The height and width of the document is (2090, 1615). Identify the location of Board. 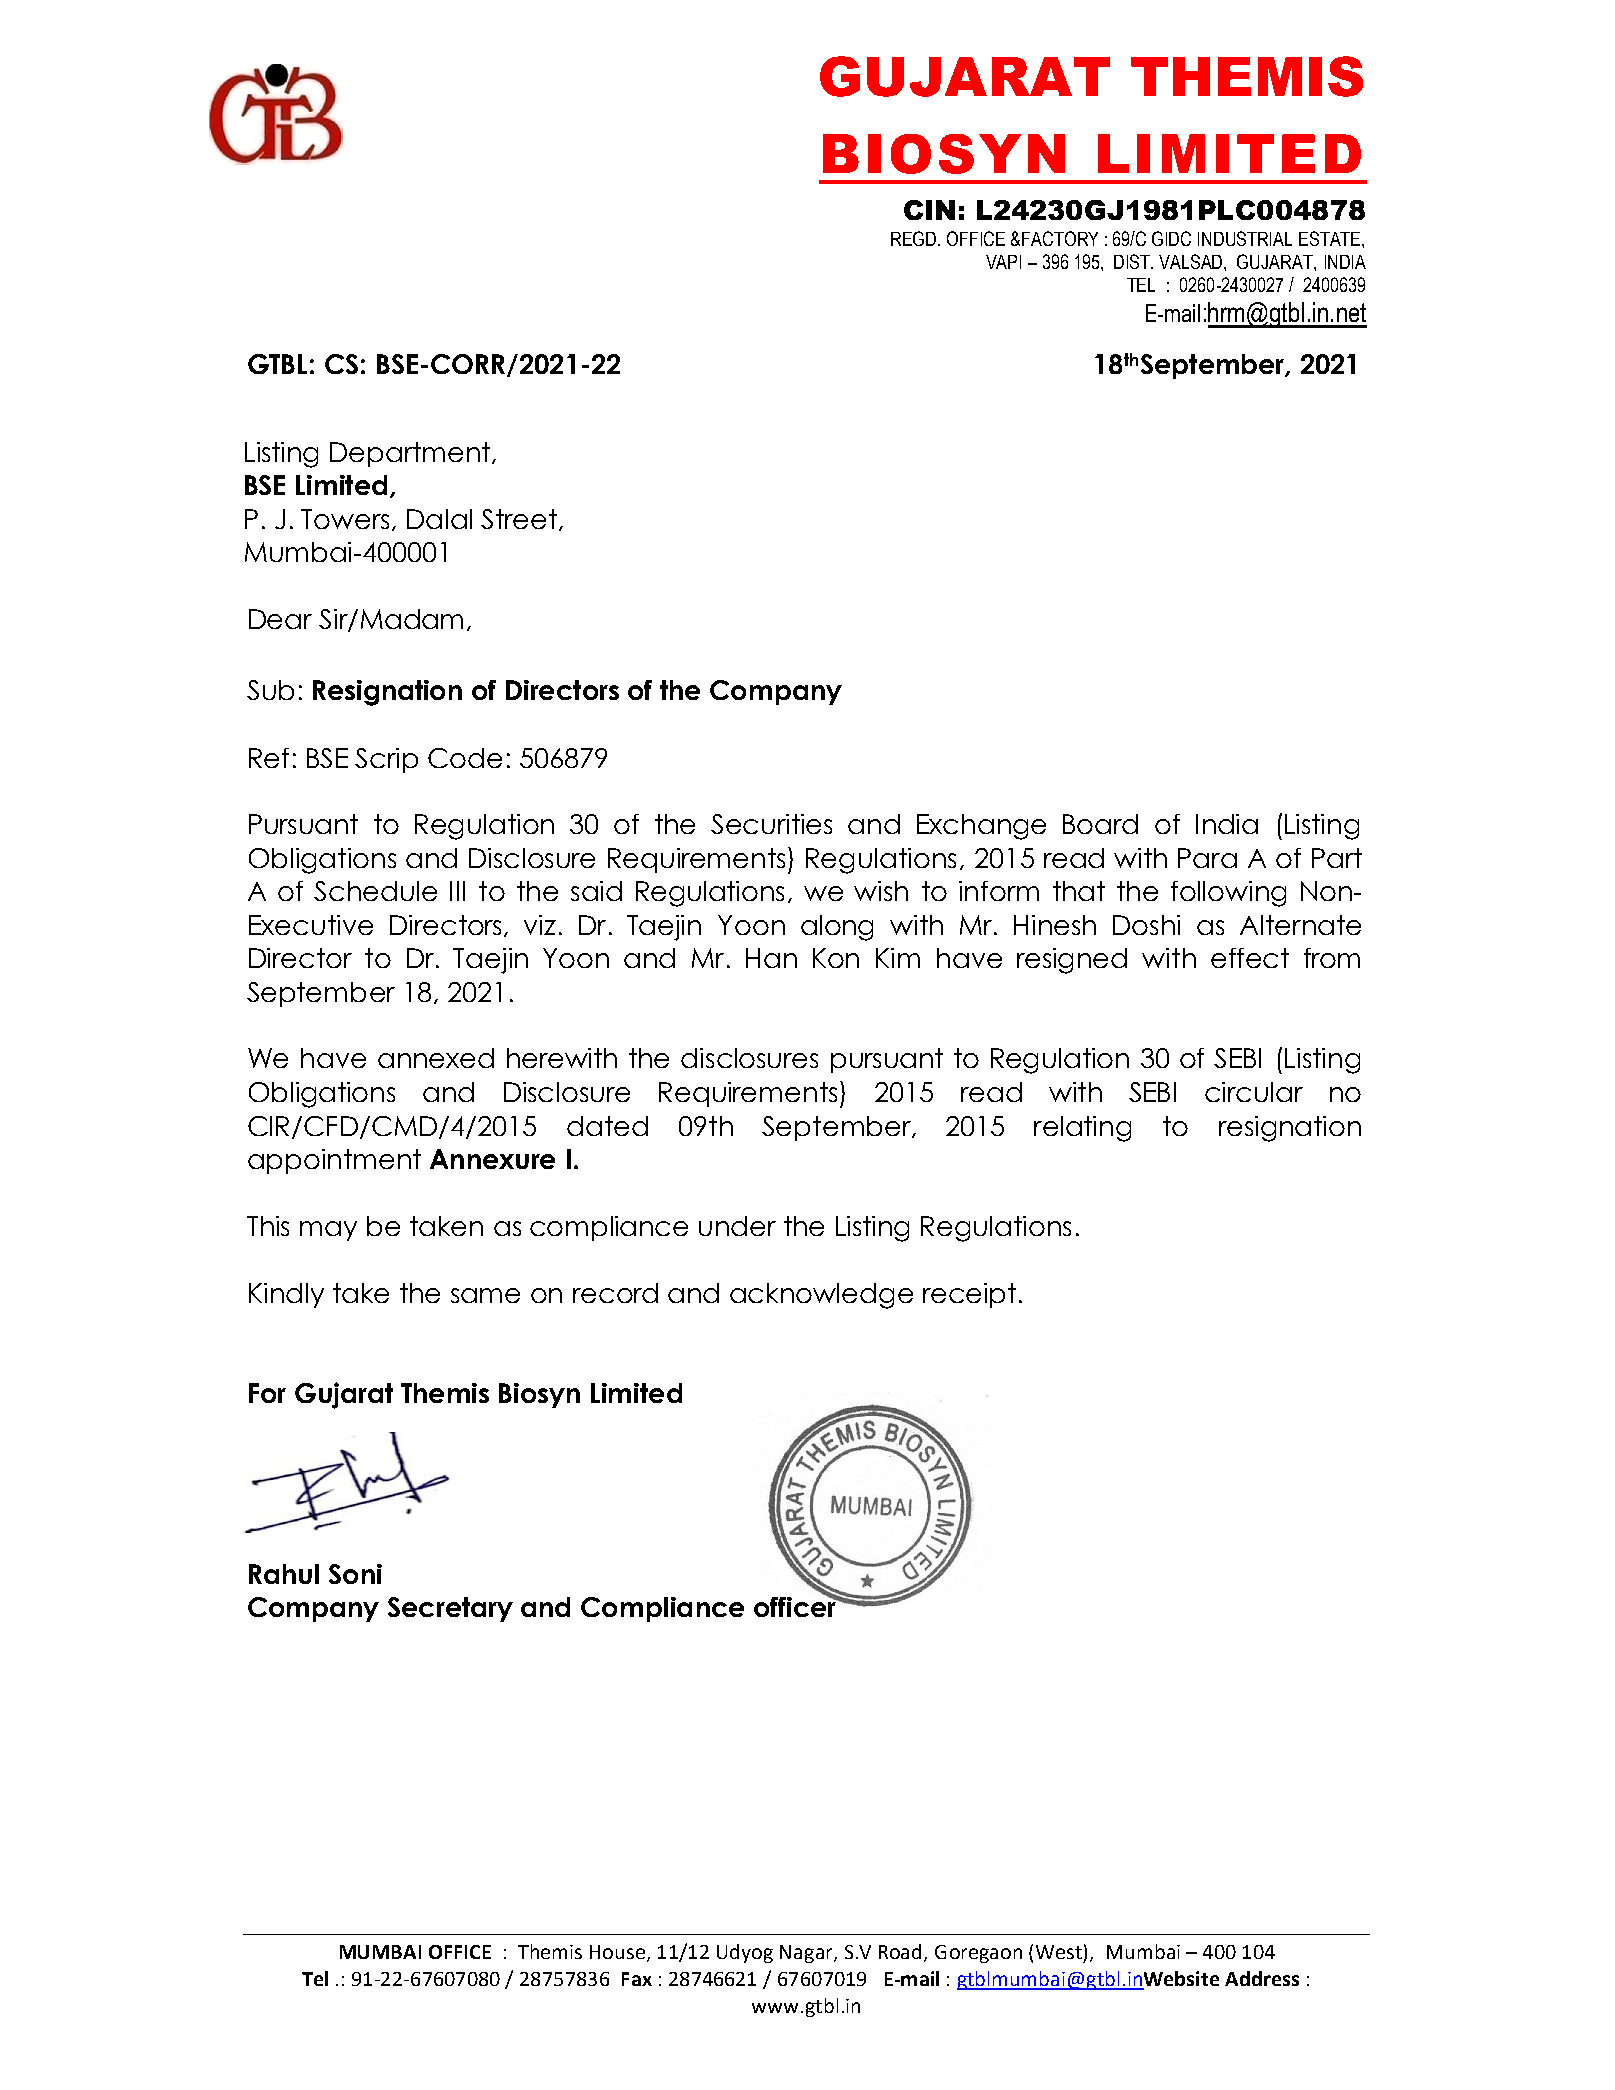
(1100, 824).
